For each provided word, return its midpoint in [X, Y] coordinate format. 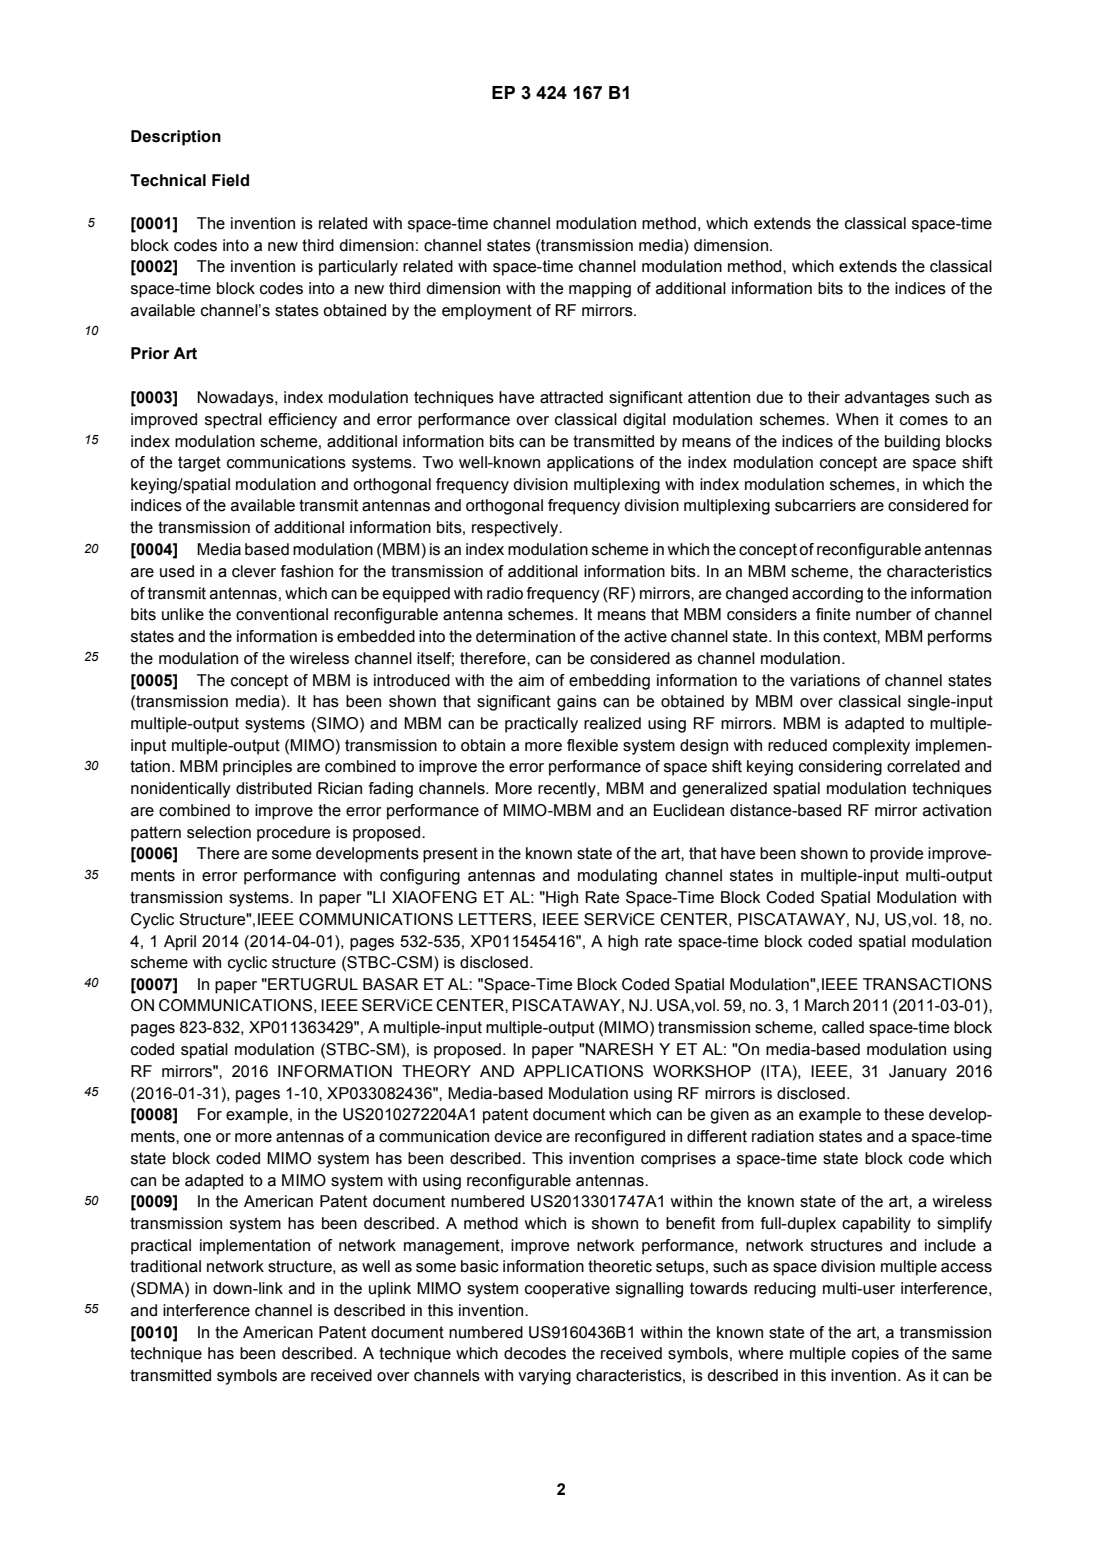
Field [230, 180]
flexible [592, 745]
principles [257, 768]
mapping [600, 290]
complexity [871, 747]
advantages [887, 399]
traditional [165, 1266]
